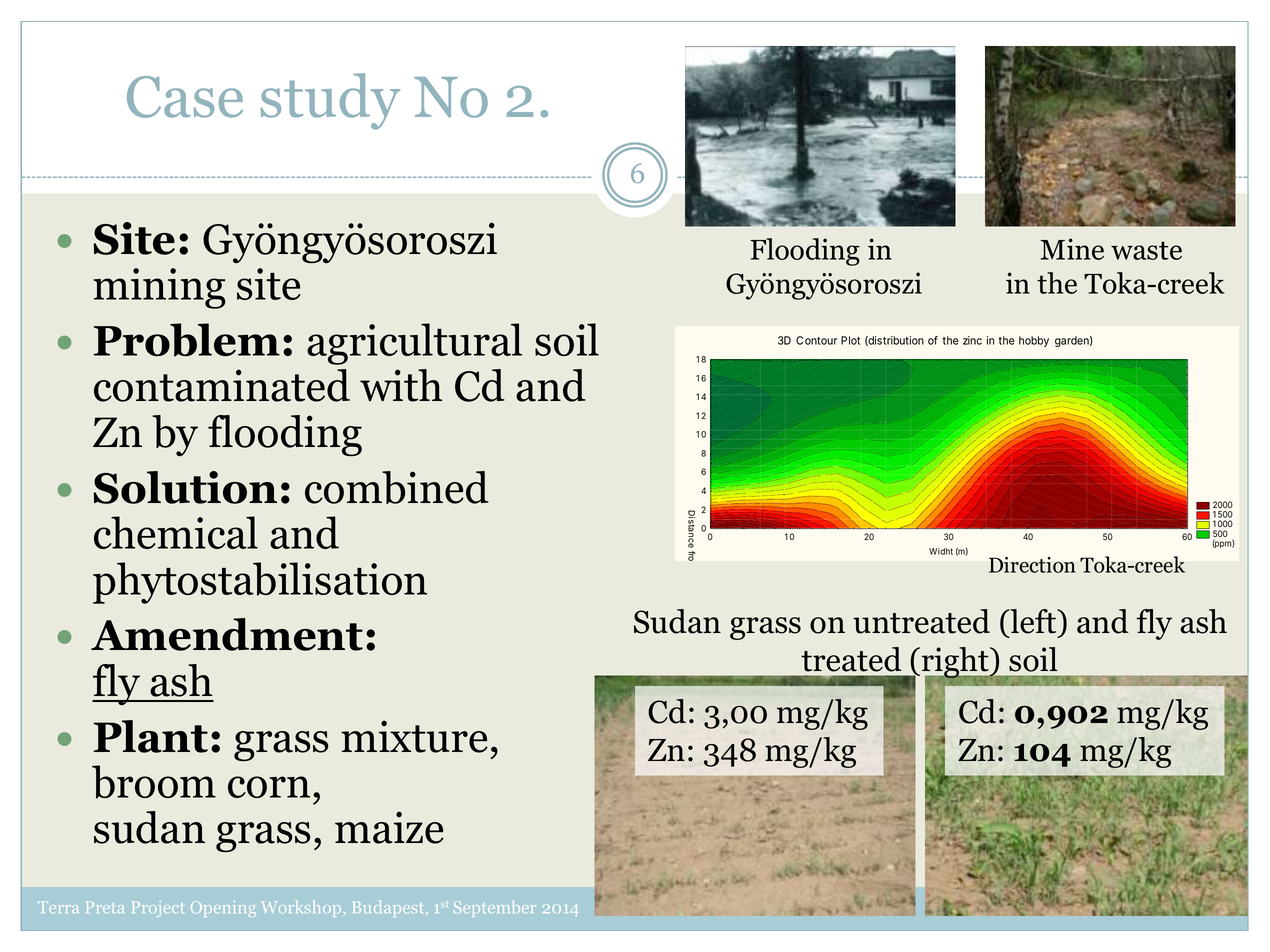 The width and height of the screenshot is (1270, 952). I want to click on Mine, so click(1072, 249).
